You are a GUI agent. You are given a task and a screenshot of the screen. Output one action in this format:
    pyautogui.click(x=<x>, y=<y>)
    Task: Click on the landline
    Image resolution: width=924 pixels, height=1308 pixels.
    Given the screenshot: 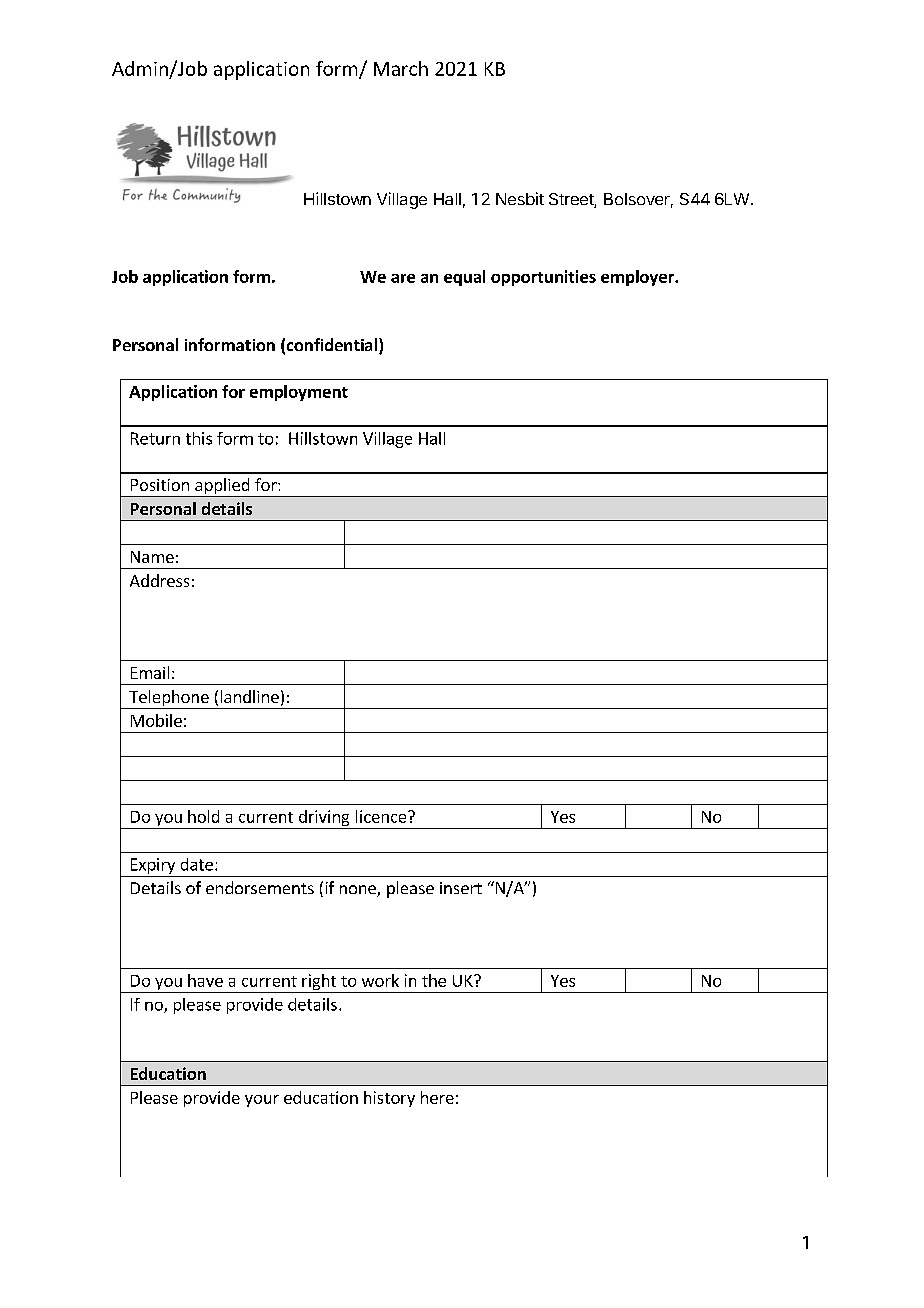 What is the action you would take?
    pyautogui.click(x=250, y=696)
